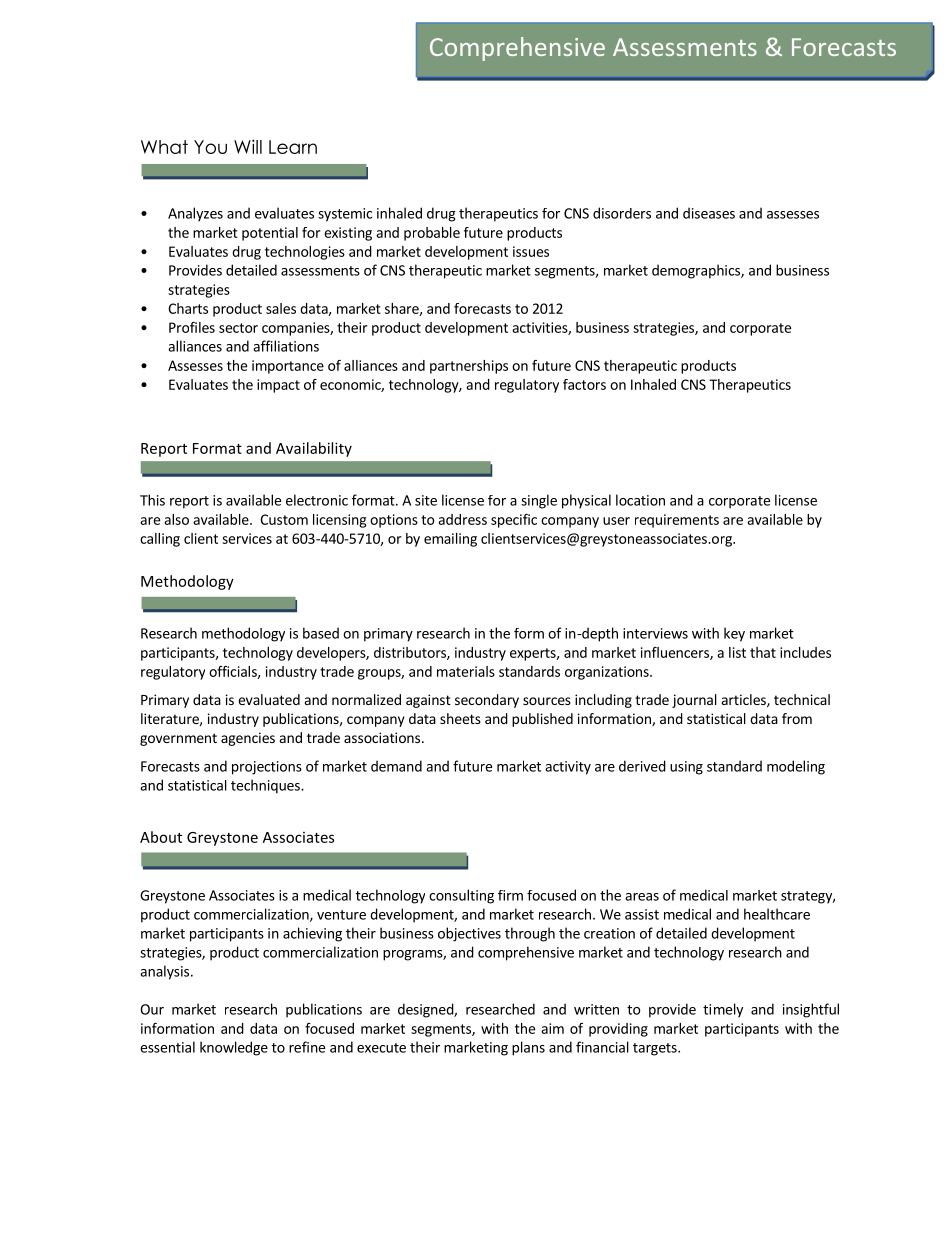 The width and height of the screenshot is (952, 1233). I want to click on sheets, so click(460, 718).
